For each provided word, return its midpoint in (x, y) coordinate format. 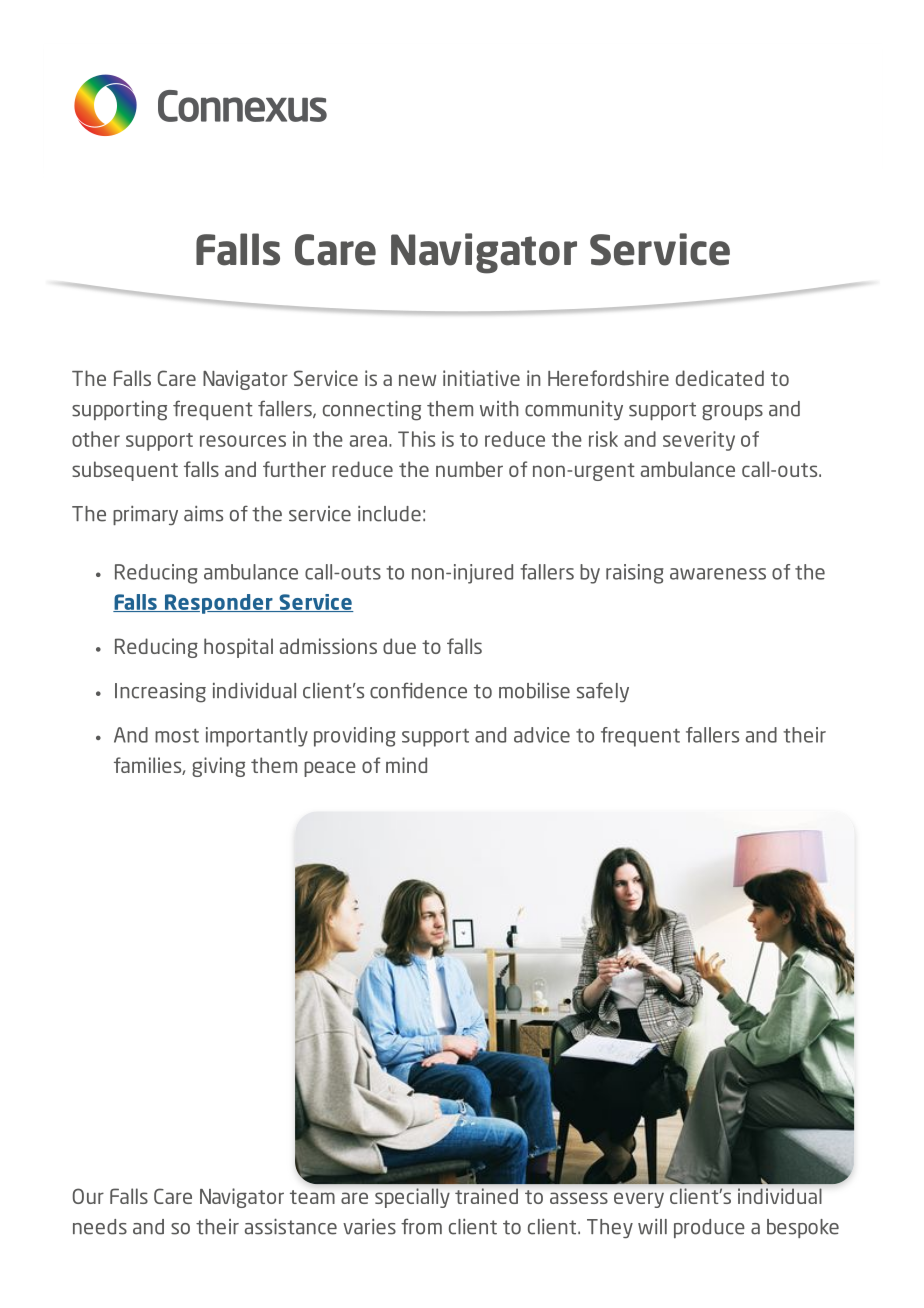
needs (100, 1227)
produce (709, 1228)
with (499, 409)
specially (412, 1198)
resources (243, 441)
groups (732, 413)
